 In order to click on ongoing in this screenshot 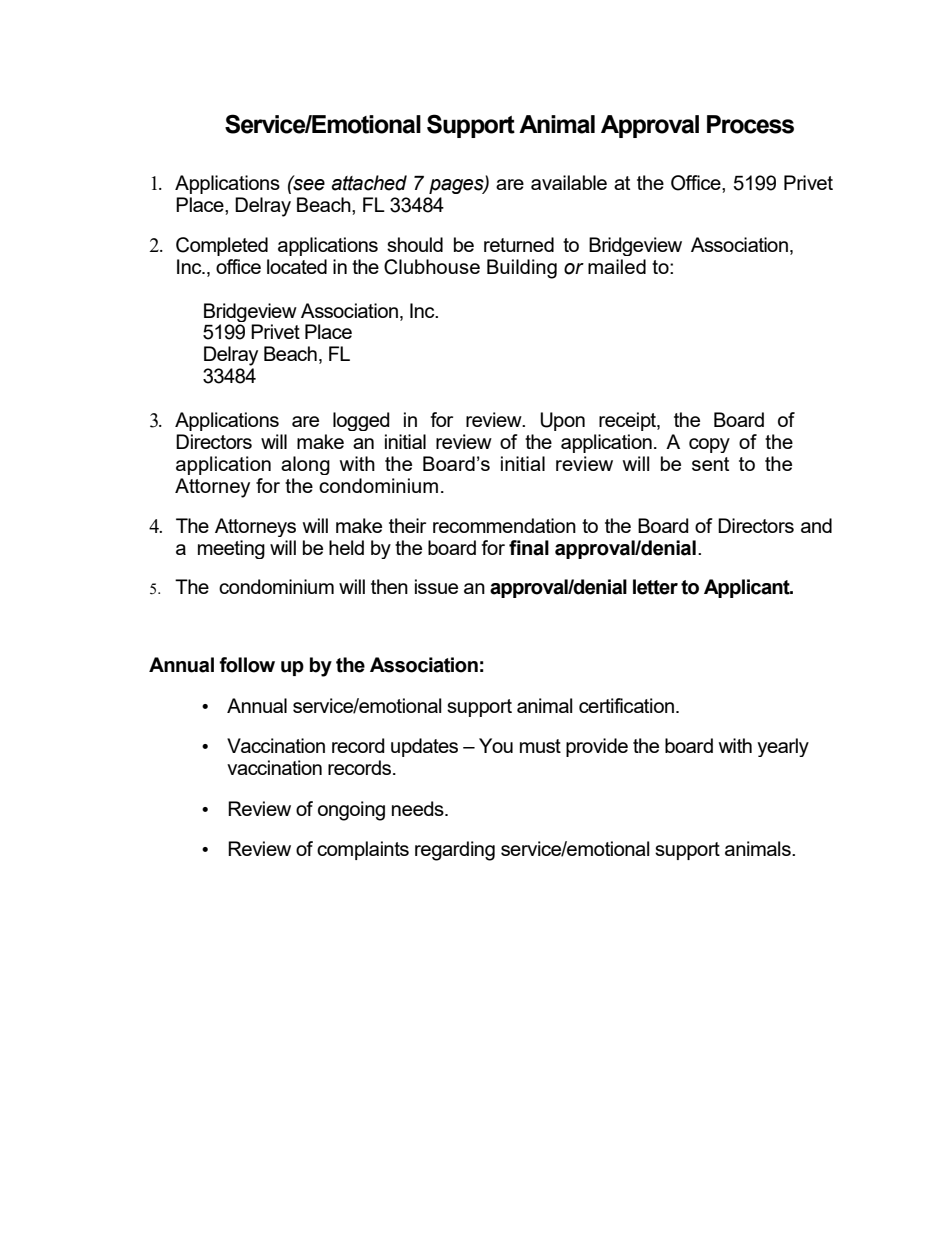, I will do `click(351, 811)`.
